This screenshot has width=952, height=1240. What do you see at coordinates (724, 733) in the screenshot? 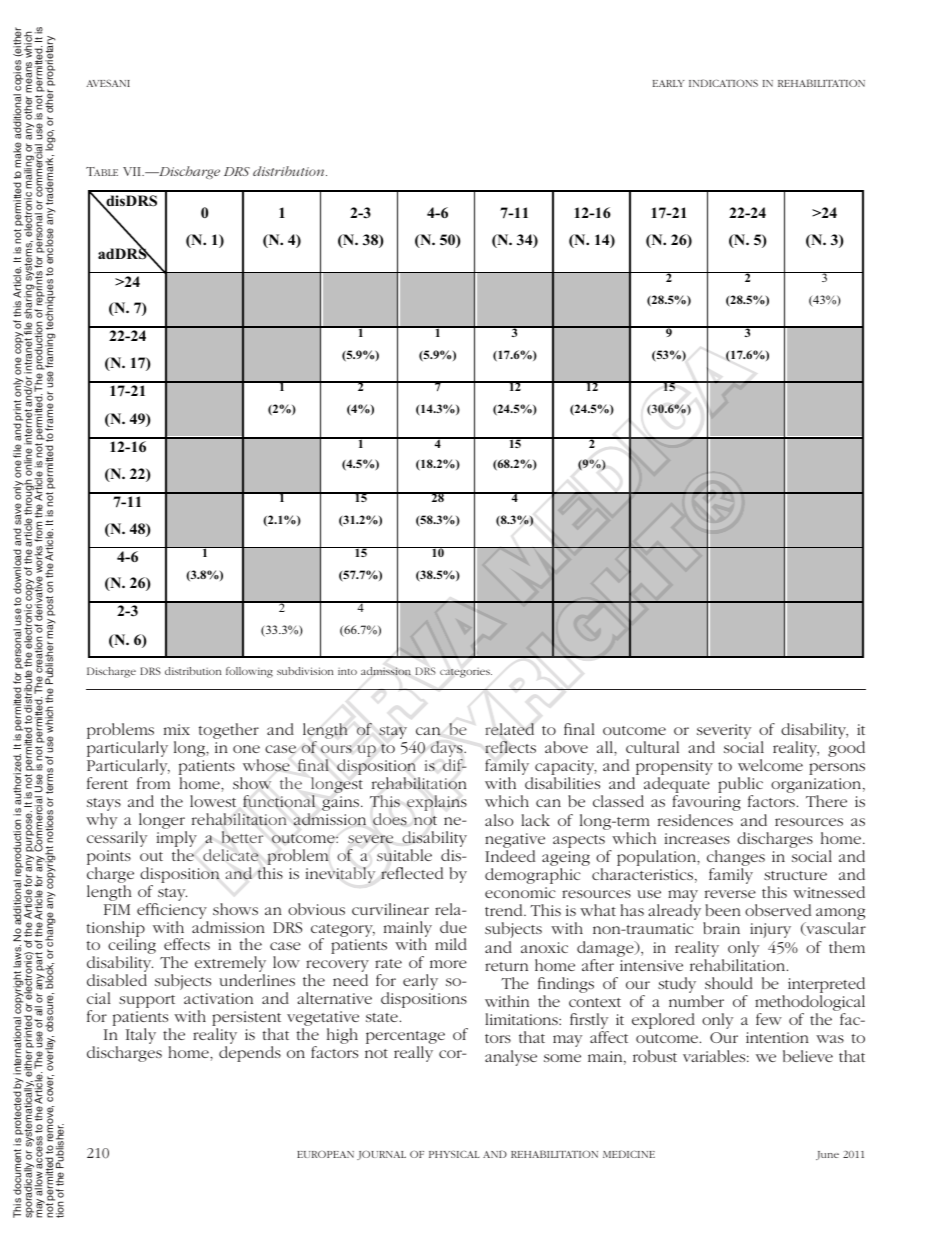
I see `severity` at bounding box center [724, 733].
